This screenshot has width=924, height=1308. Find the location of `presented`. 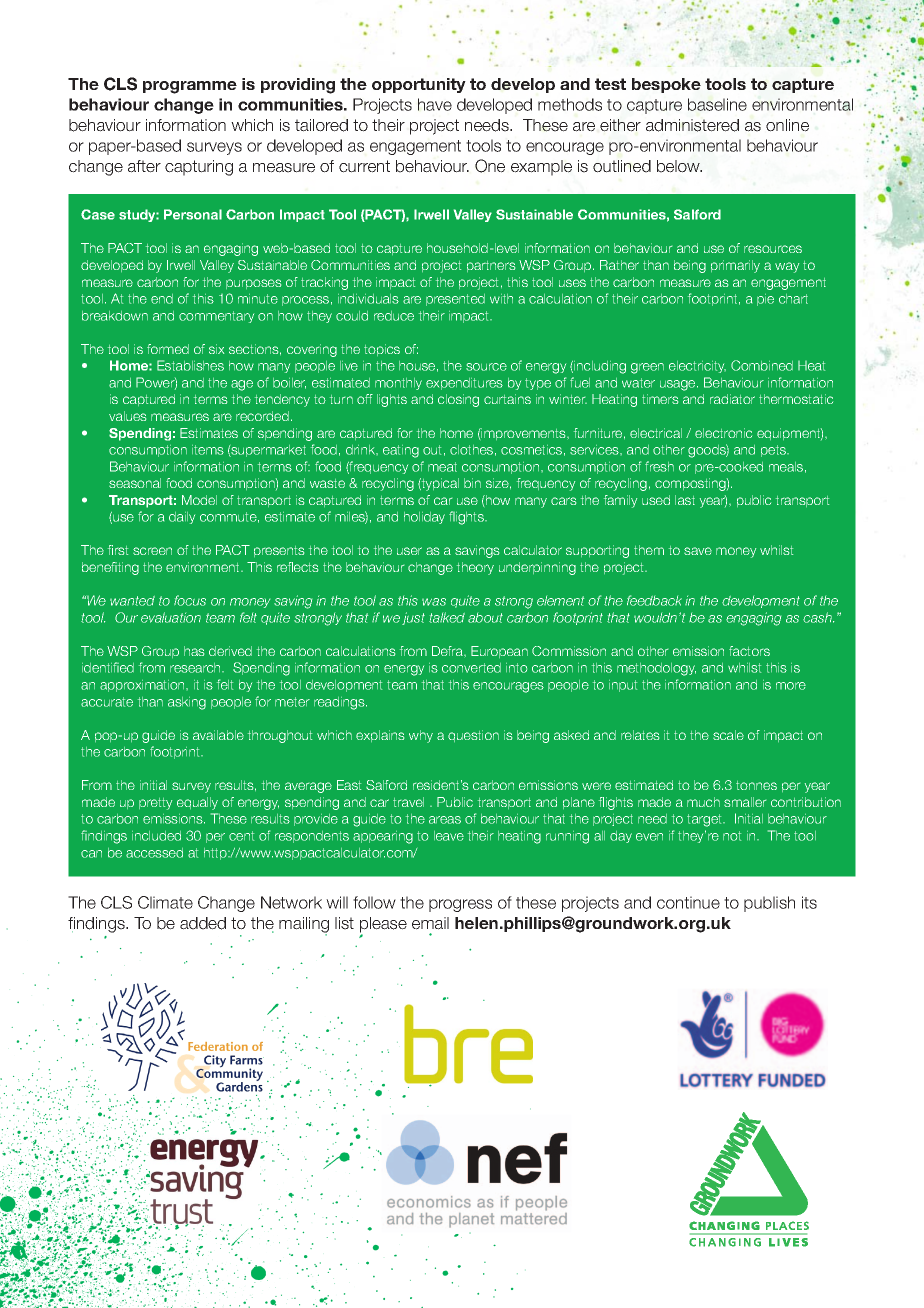

presented is located at coordinates (455, 300).
